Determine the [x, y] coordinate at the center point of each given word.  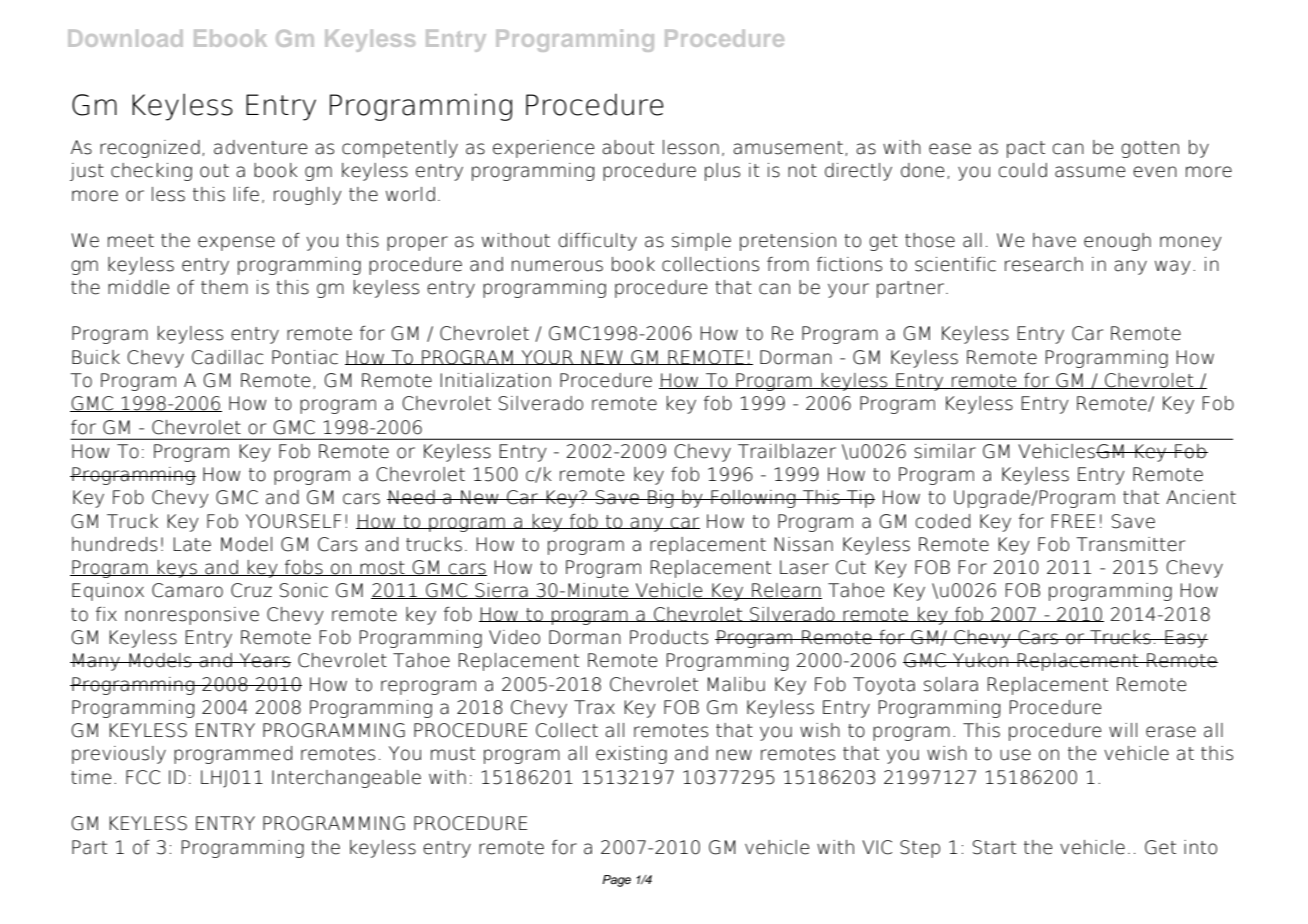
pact [1026, 149]
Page [616, 881]
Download [125, 38]
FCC [143, 777]
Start [994, 847]
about [628, 147]
